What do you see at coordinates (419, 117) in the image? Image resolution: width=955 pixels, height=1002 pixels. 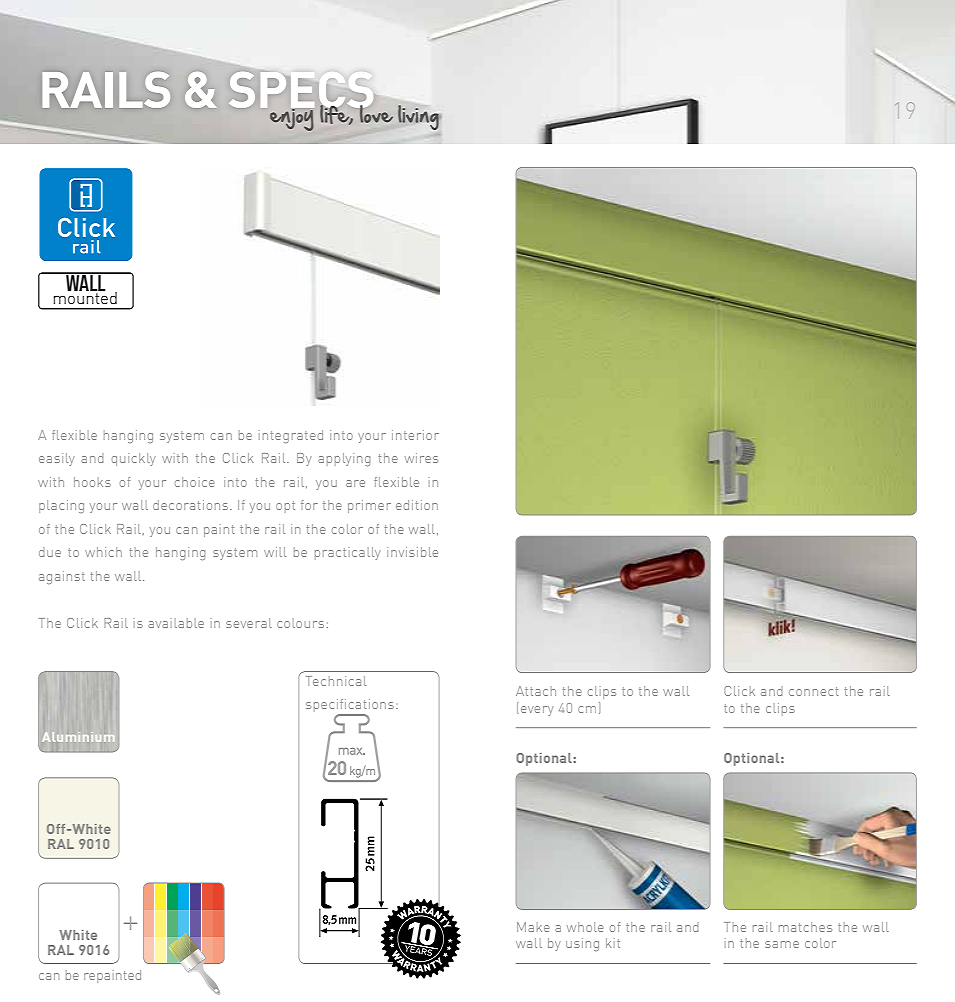 I see `living` at bounding box center [419, 117].
